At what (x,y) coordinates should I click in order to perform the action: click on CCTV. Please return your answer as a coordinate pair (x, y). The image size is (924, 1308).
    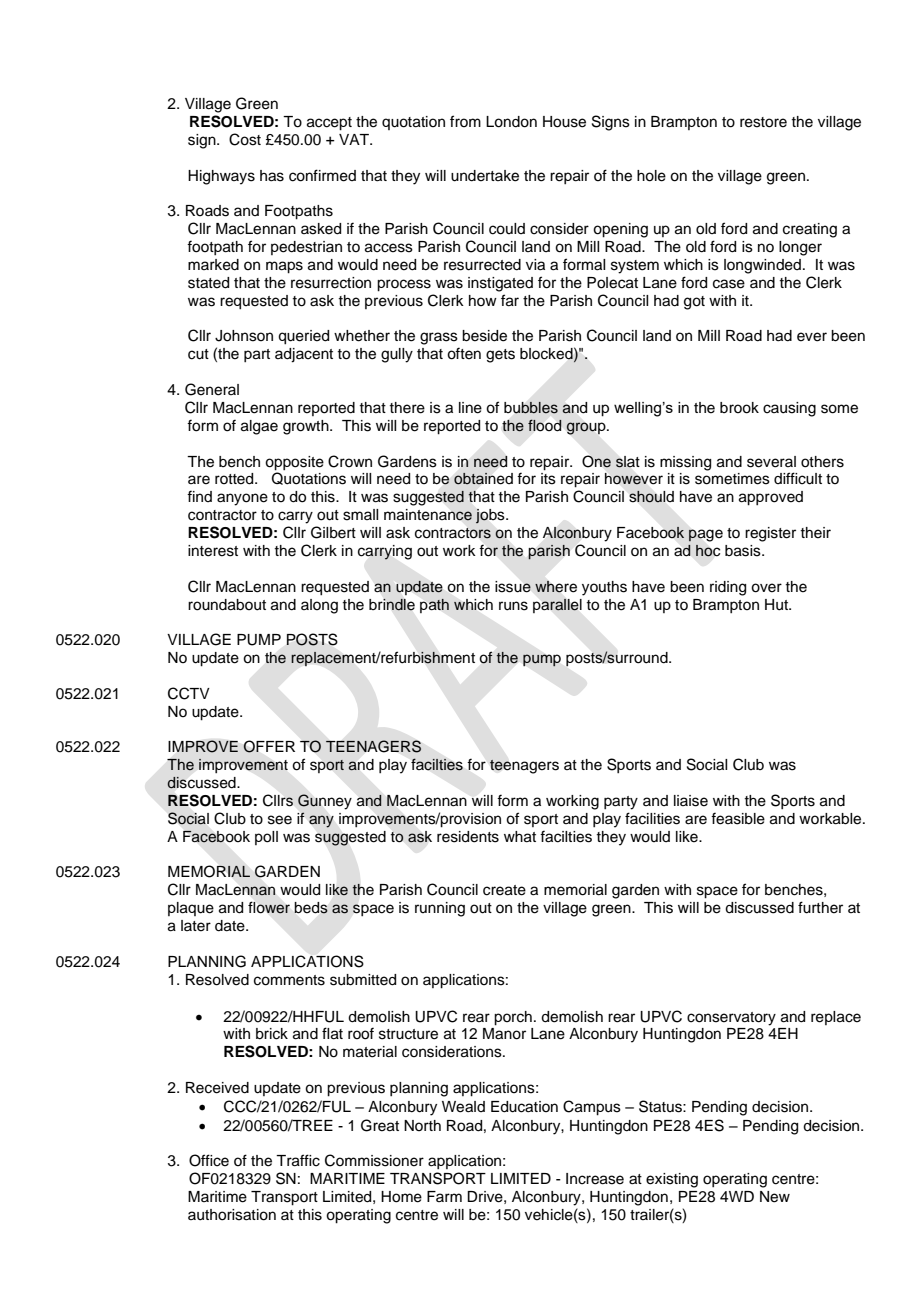
    Looking at the image, I should click on (189, 693).
